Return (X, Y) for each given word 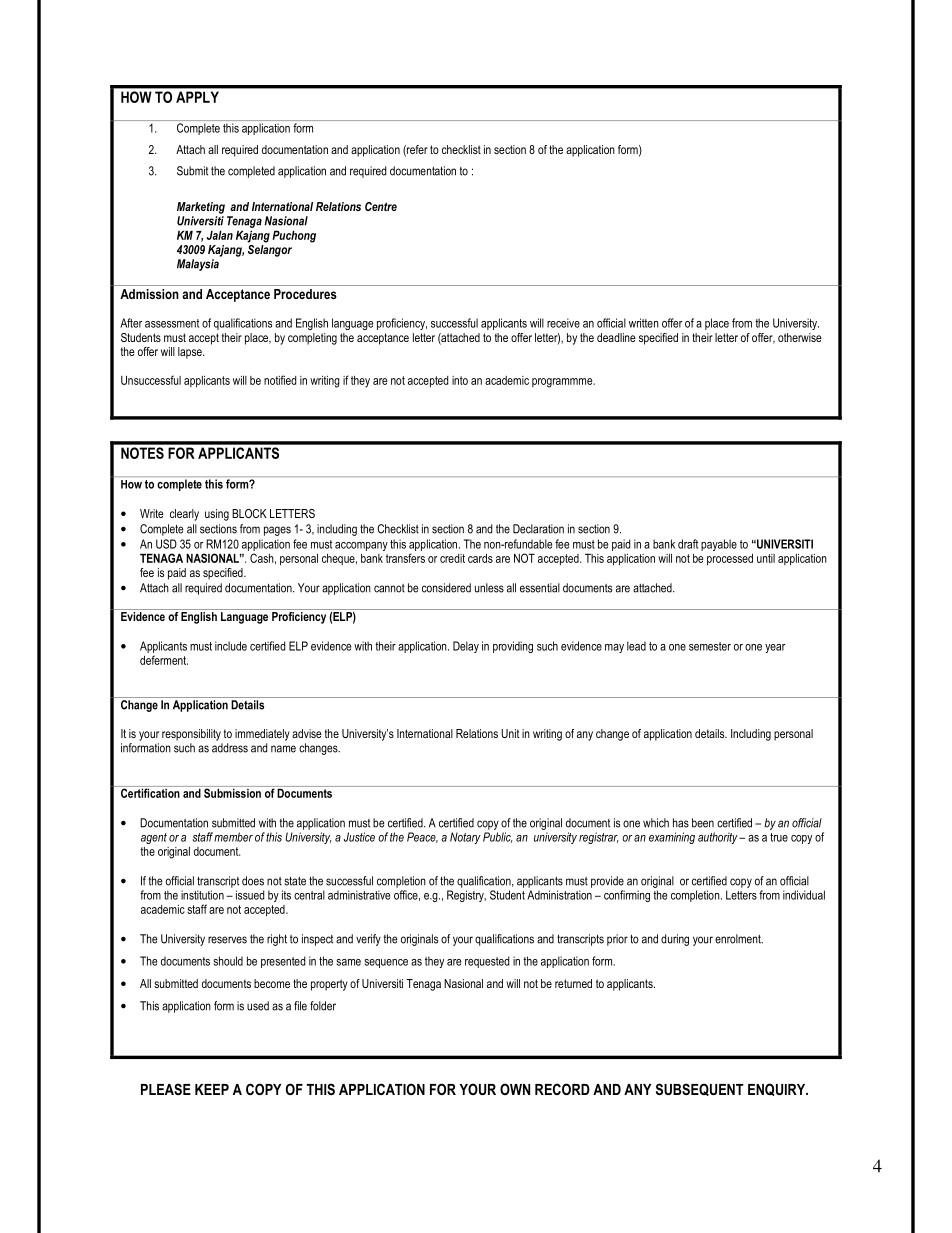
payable (719, 545)
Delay (466, 647)
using (217, 515)
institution (202, 895)
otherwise (800, 337)
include (231, 646)
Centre (381, 206)
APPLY (197, 97)
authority (719, 838)
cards (480, 558)
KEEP (212, 1089)
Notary (465, 838)
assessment (172, 323)
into (460, 380)
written (644, 323)
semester (710, 646)
